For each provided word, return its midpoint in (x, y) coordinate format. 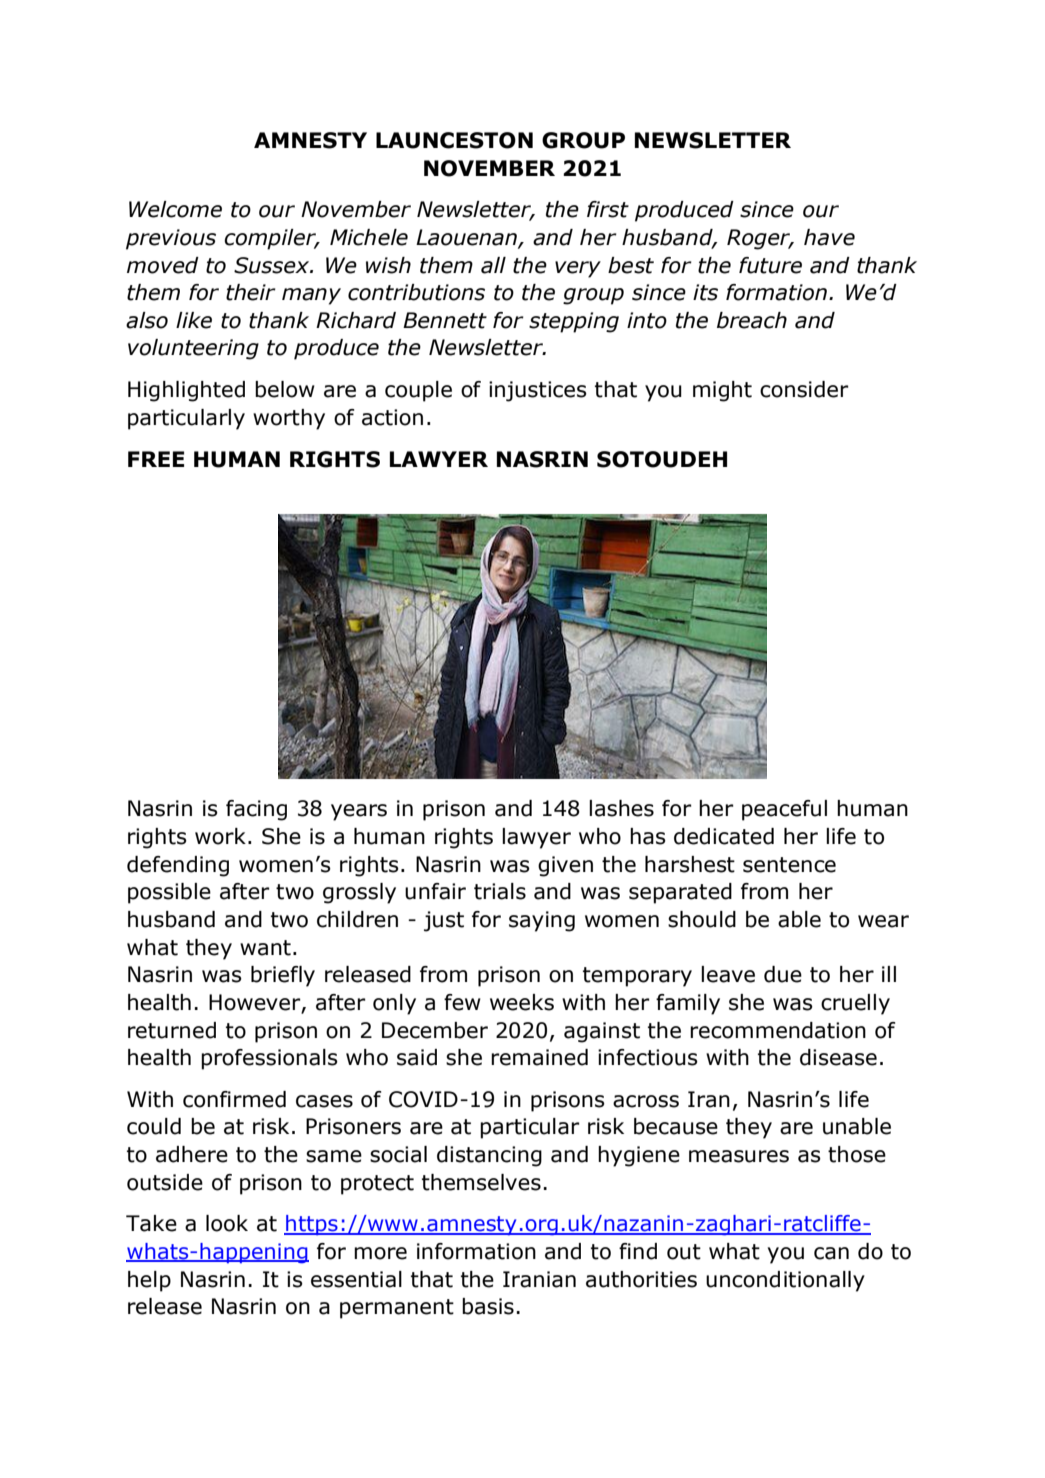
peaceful (784, 810)
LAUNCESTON (454, 140)
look (227, 1223)
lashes (621, 808)
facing (256, 810)
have (829, 237)
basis (488, 1306)
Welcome (175, 209)
